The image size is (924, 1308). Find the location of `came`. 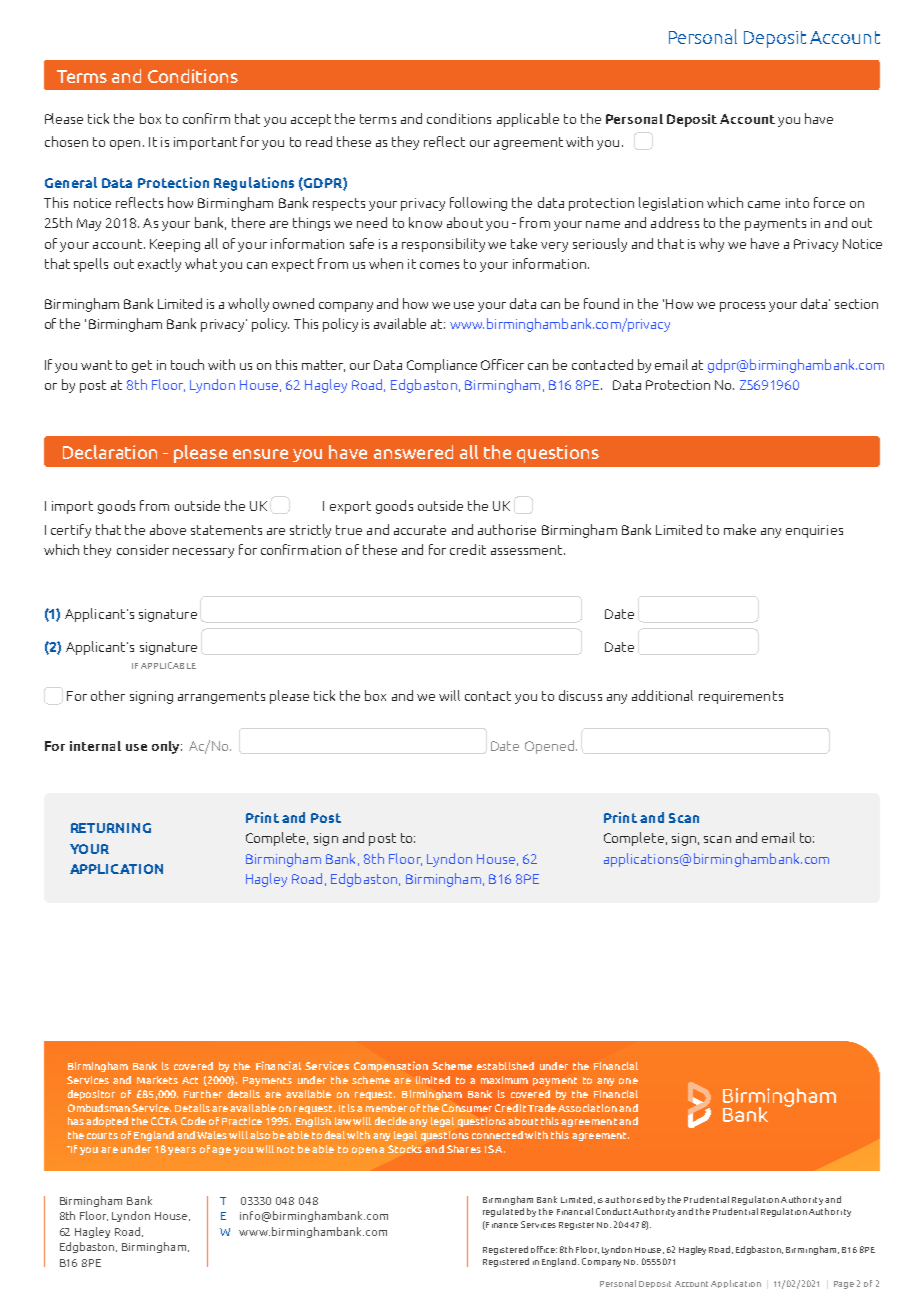

came is located at coordinates (764, 204).
